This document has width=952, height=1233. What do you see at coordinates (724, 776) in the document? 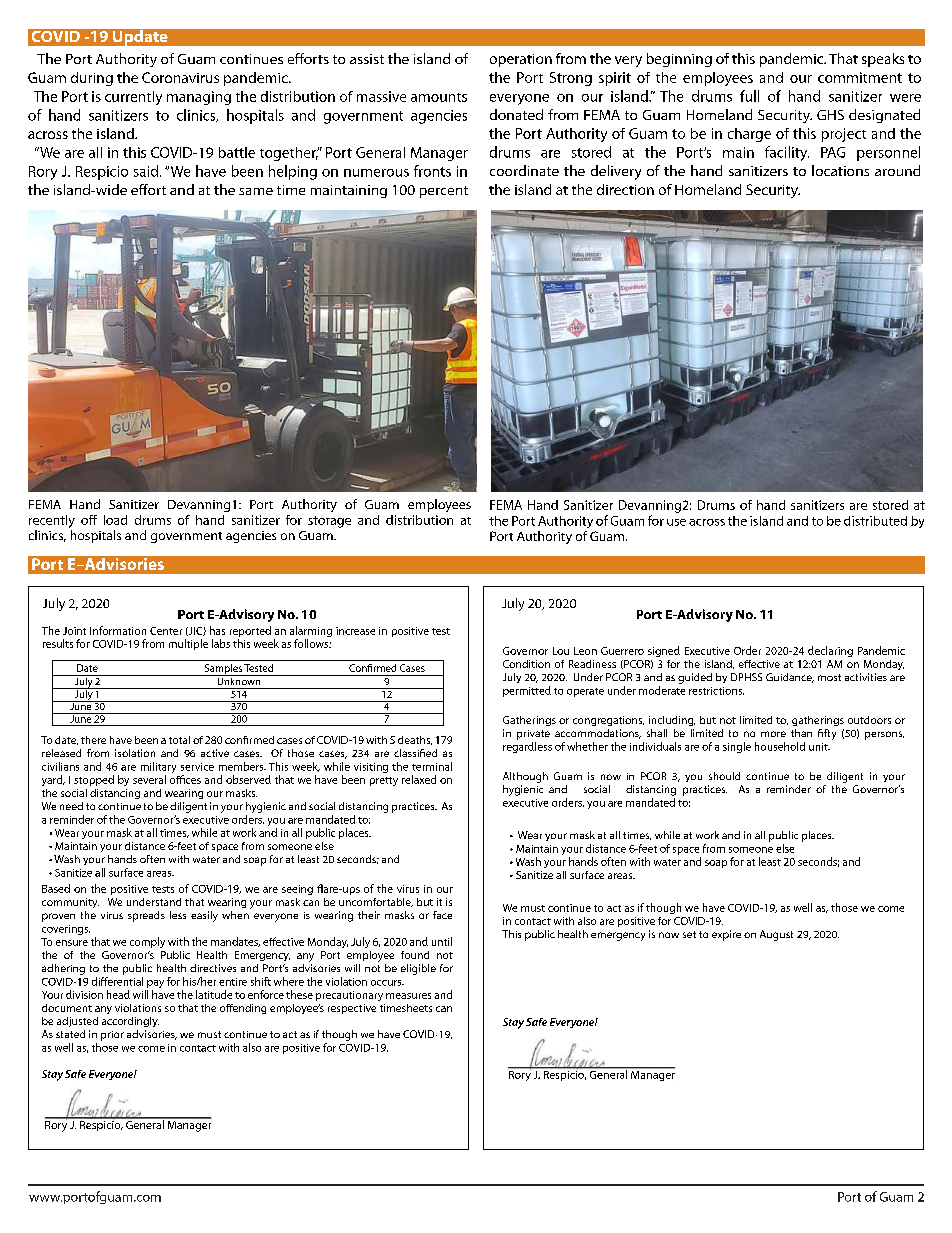
I see `should` at bounding box center [724, 776].
